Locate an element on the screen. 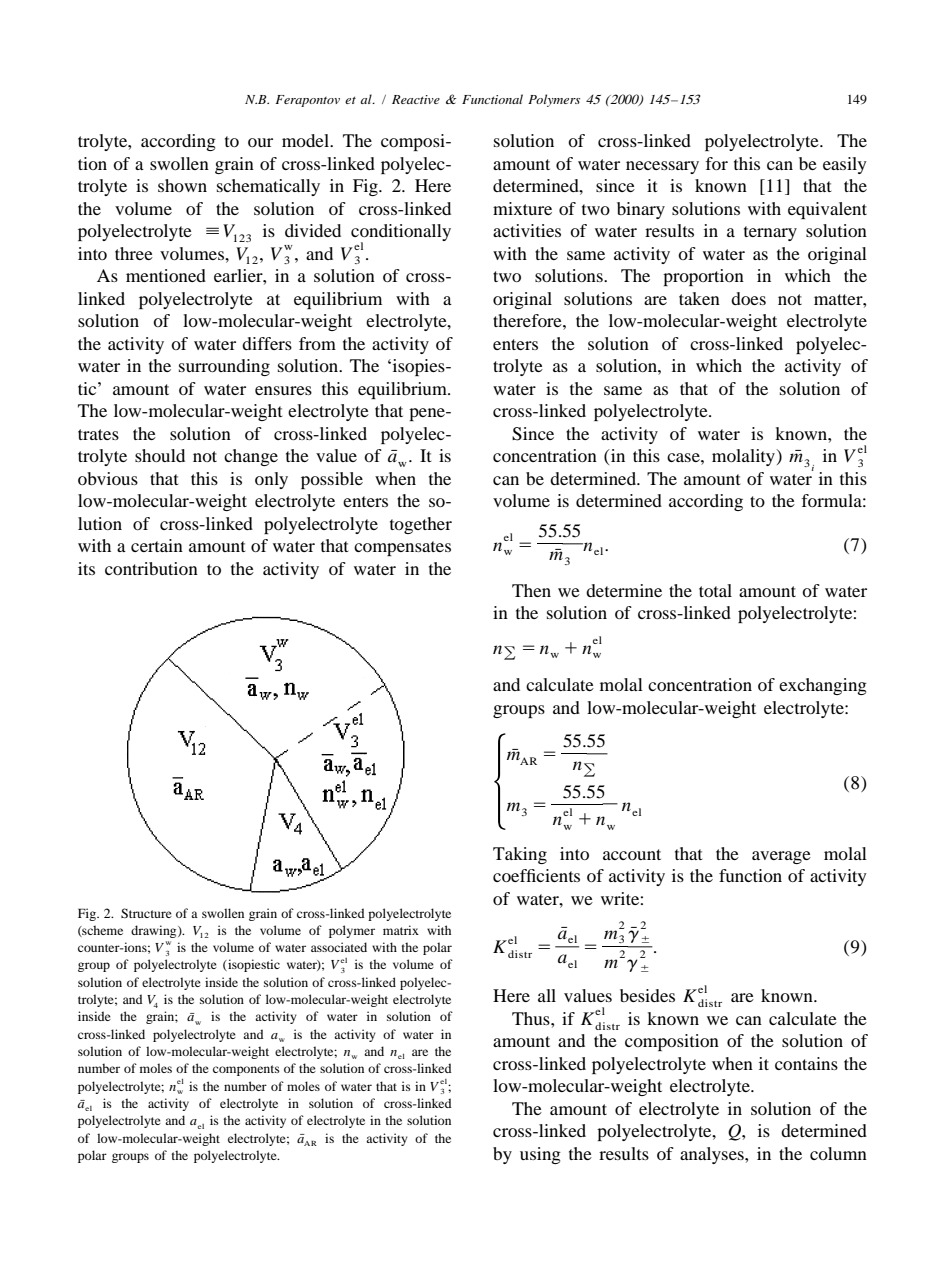 The image size is (945, 1288). using is located at coordinates (540, 1155).
